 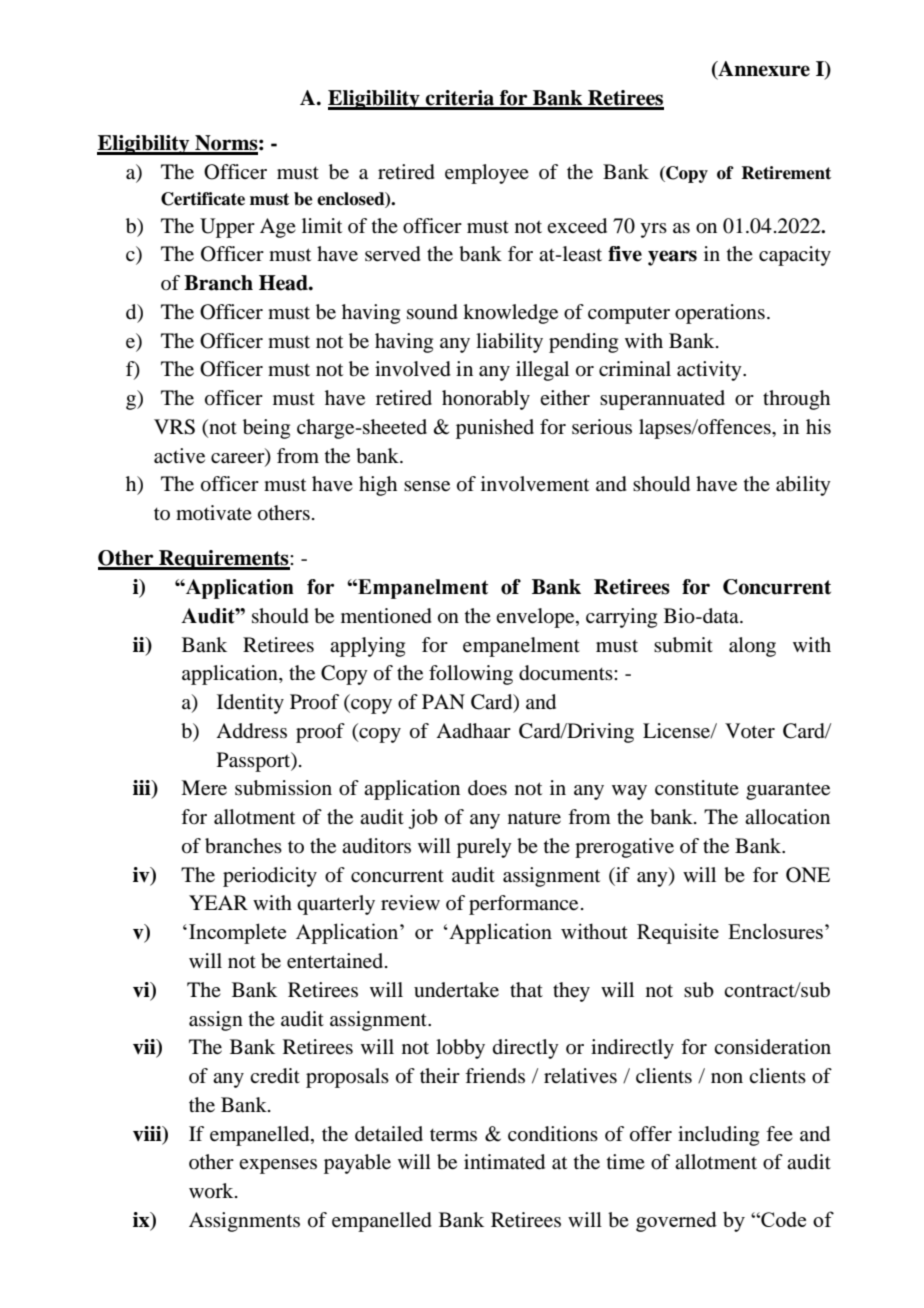 What do you see at coordinates (786, 173) in the page?
I see `Retirement` at bounding box center [786, 173].
